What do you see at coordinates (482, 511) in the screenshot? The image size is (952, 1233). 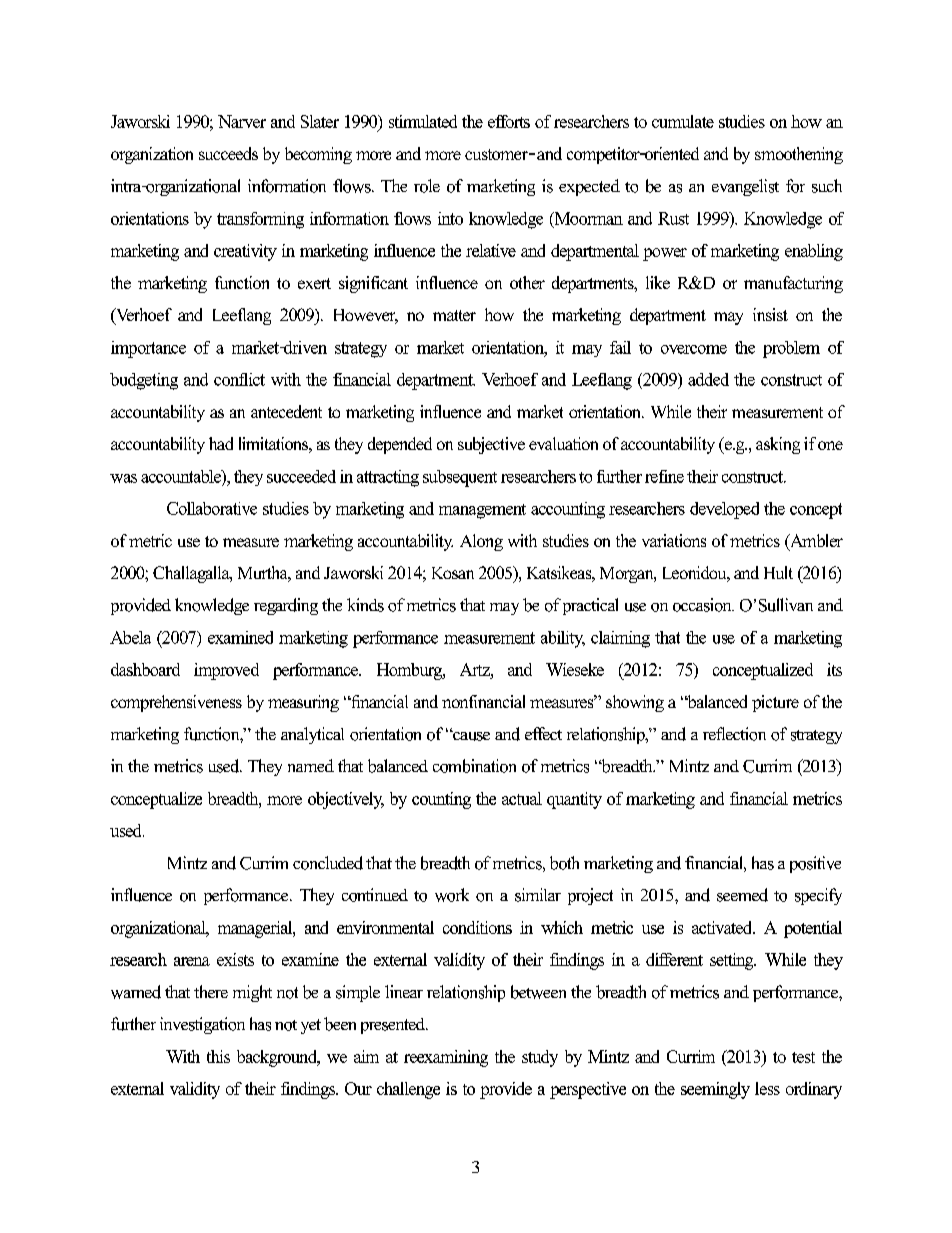 I see `management` at bounding box center [482, 511].
